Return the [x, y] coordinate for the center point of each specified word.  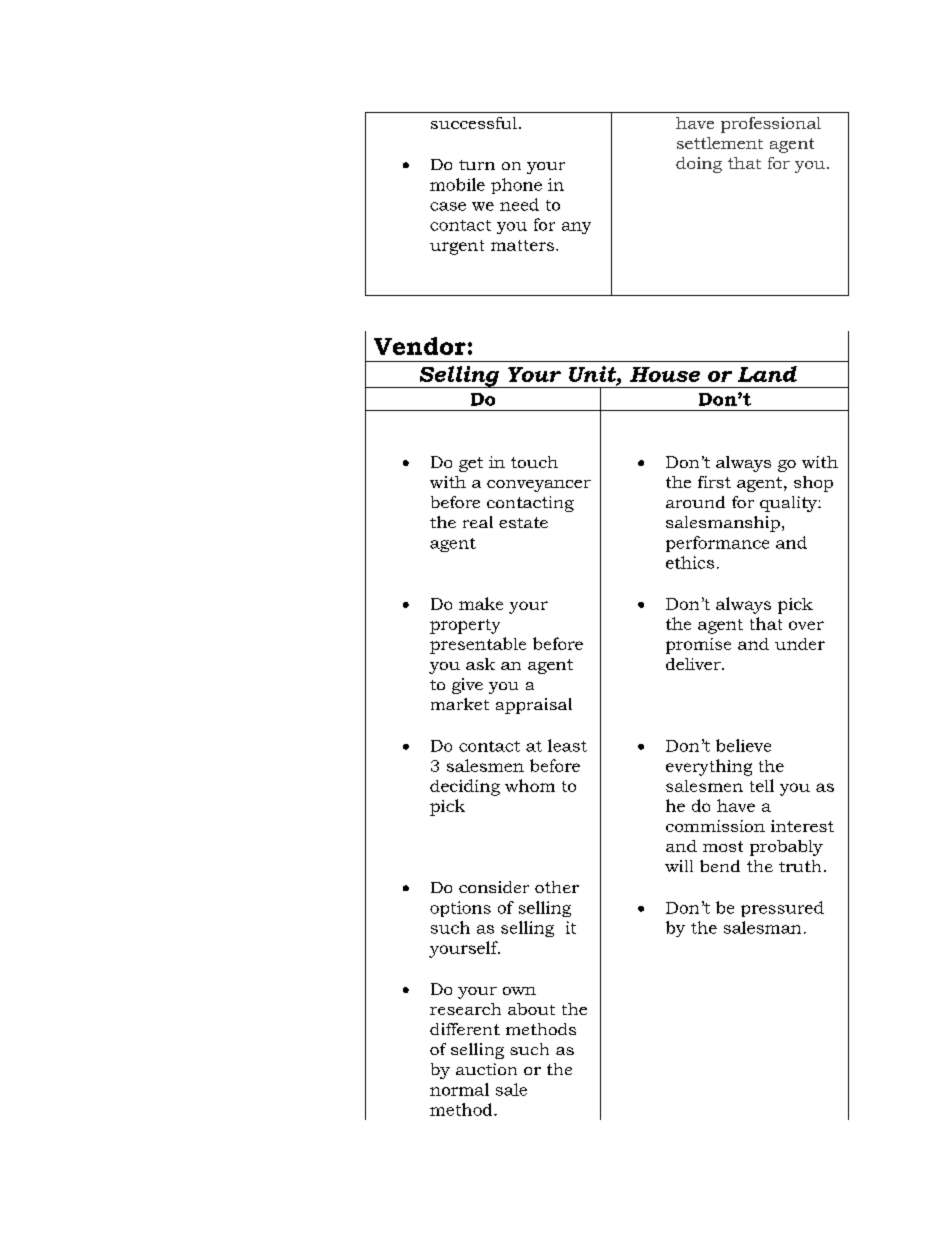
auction [486, 1069]
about [531, 1009]
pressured [782, 909]
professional [771, 125]
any [576, 228]
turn [477, 165]
